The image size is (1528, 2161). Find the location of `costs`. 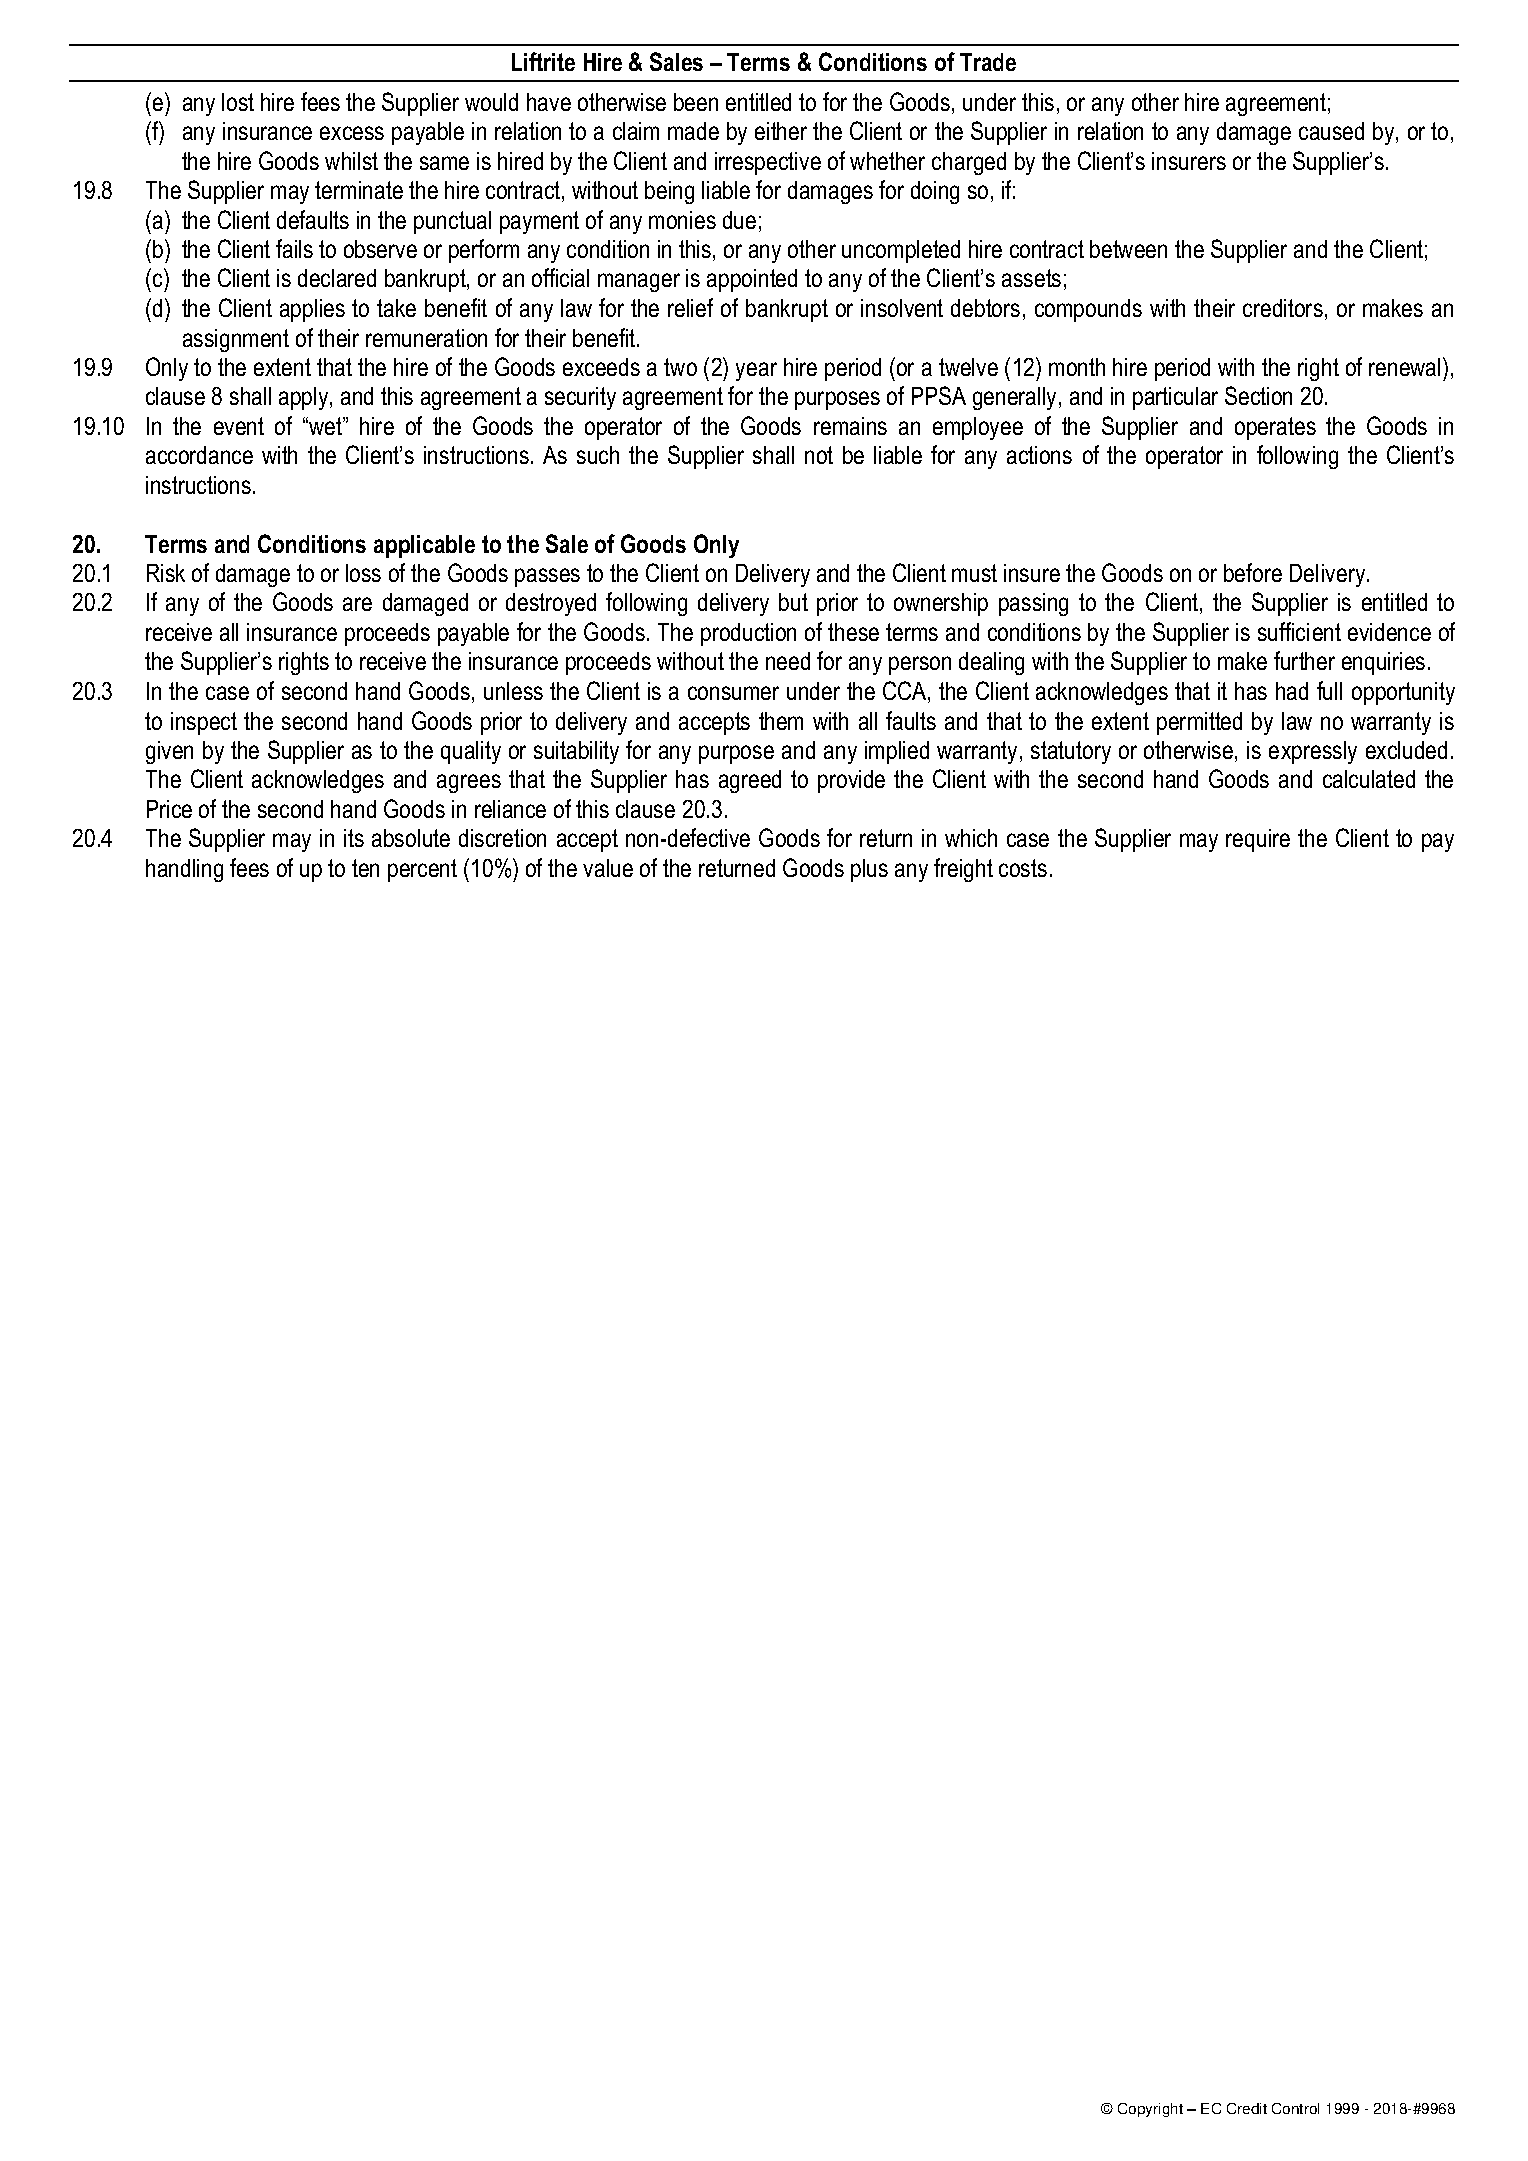

costs is located at coordinates (1023, 868).
